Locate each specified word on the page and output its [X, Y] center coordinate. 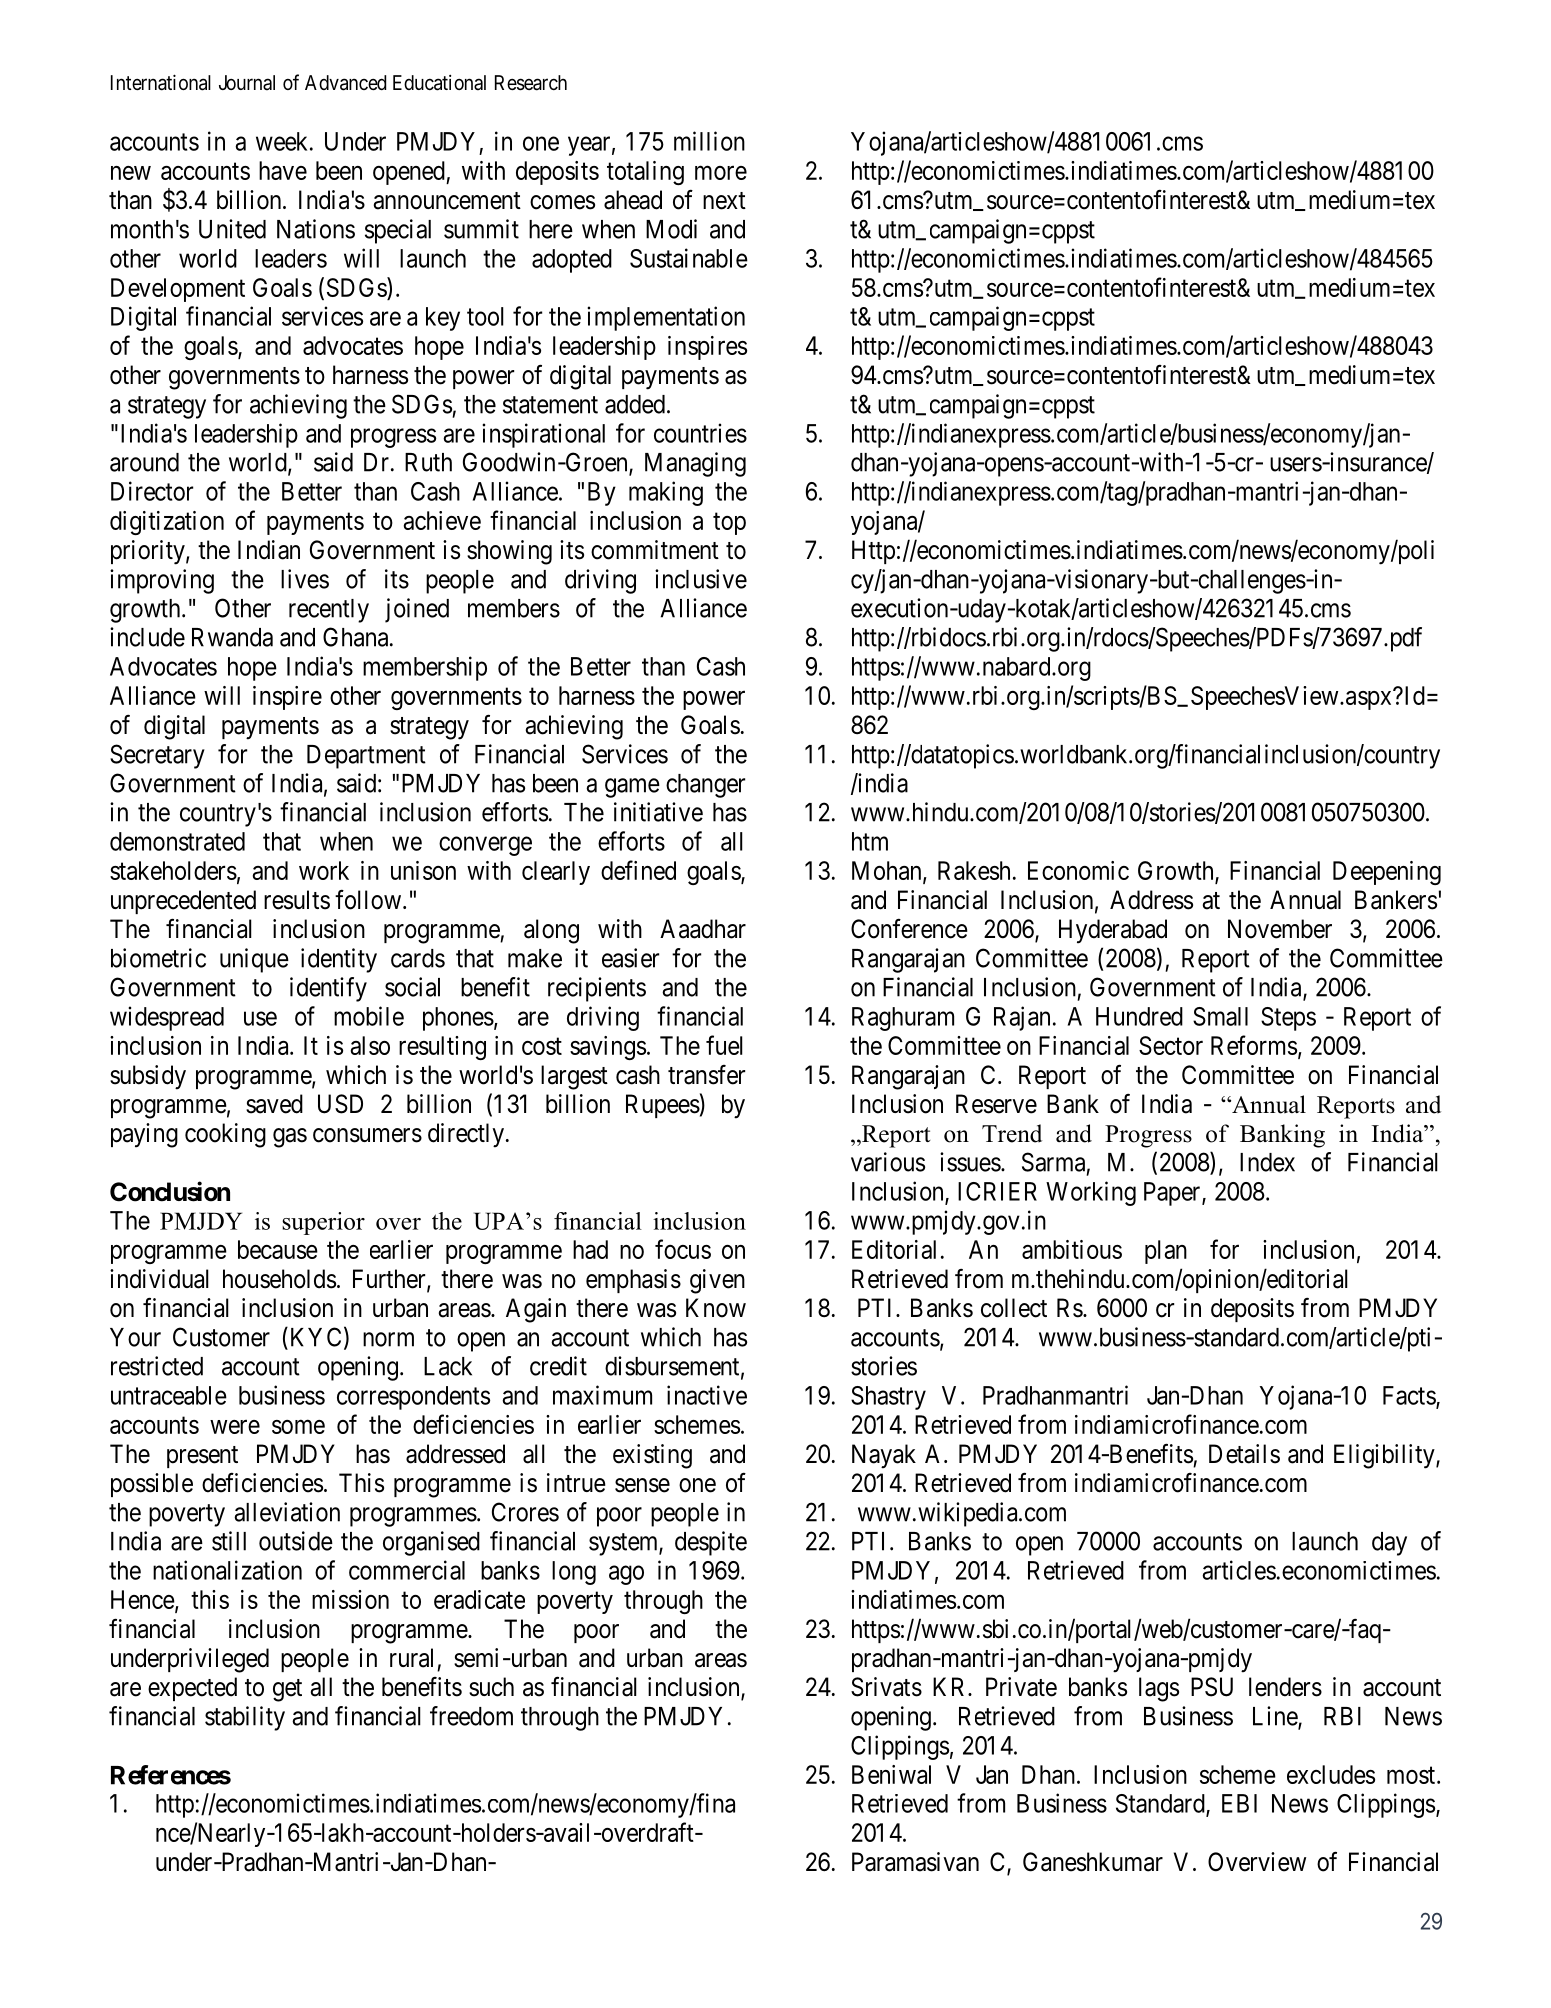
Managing [695, 464]
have [283, 170]
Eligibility [1385, 1456]
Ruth [428, 462]
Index [1267, 1162]
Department [366, 757]
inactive [707, 1395]
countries [700, 433]
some [298, 1427]
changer [705, 786]
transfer [706, 1075]
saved [274, 1104]
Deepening [1387, 873]
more [721, 173]
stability [245, 1718]
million [709, 141]
